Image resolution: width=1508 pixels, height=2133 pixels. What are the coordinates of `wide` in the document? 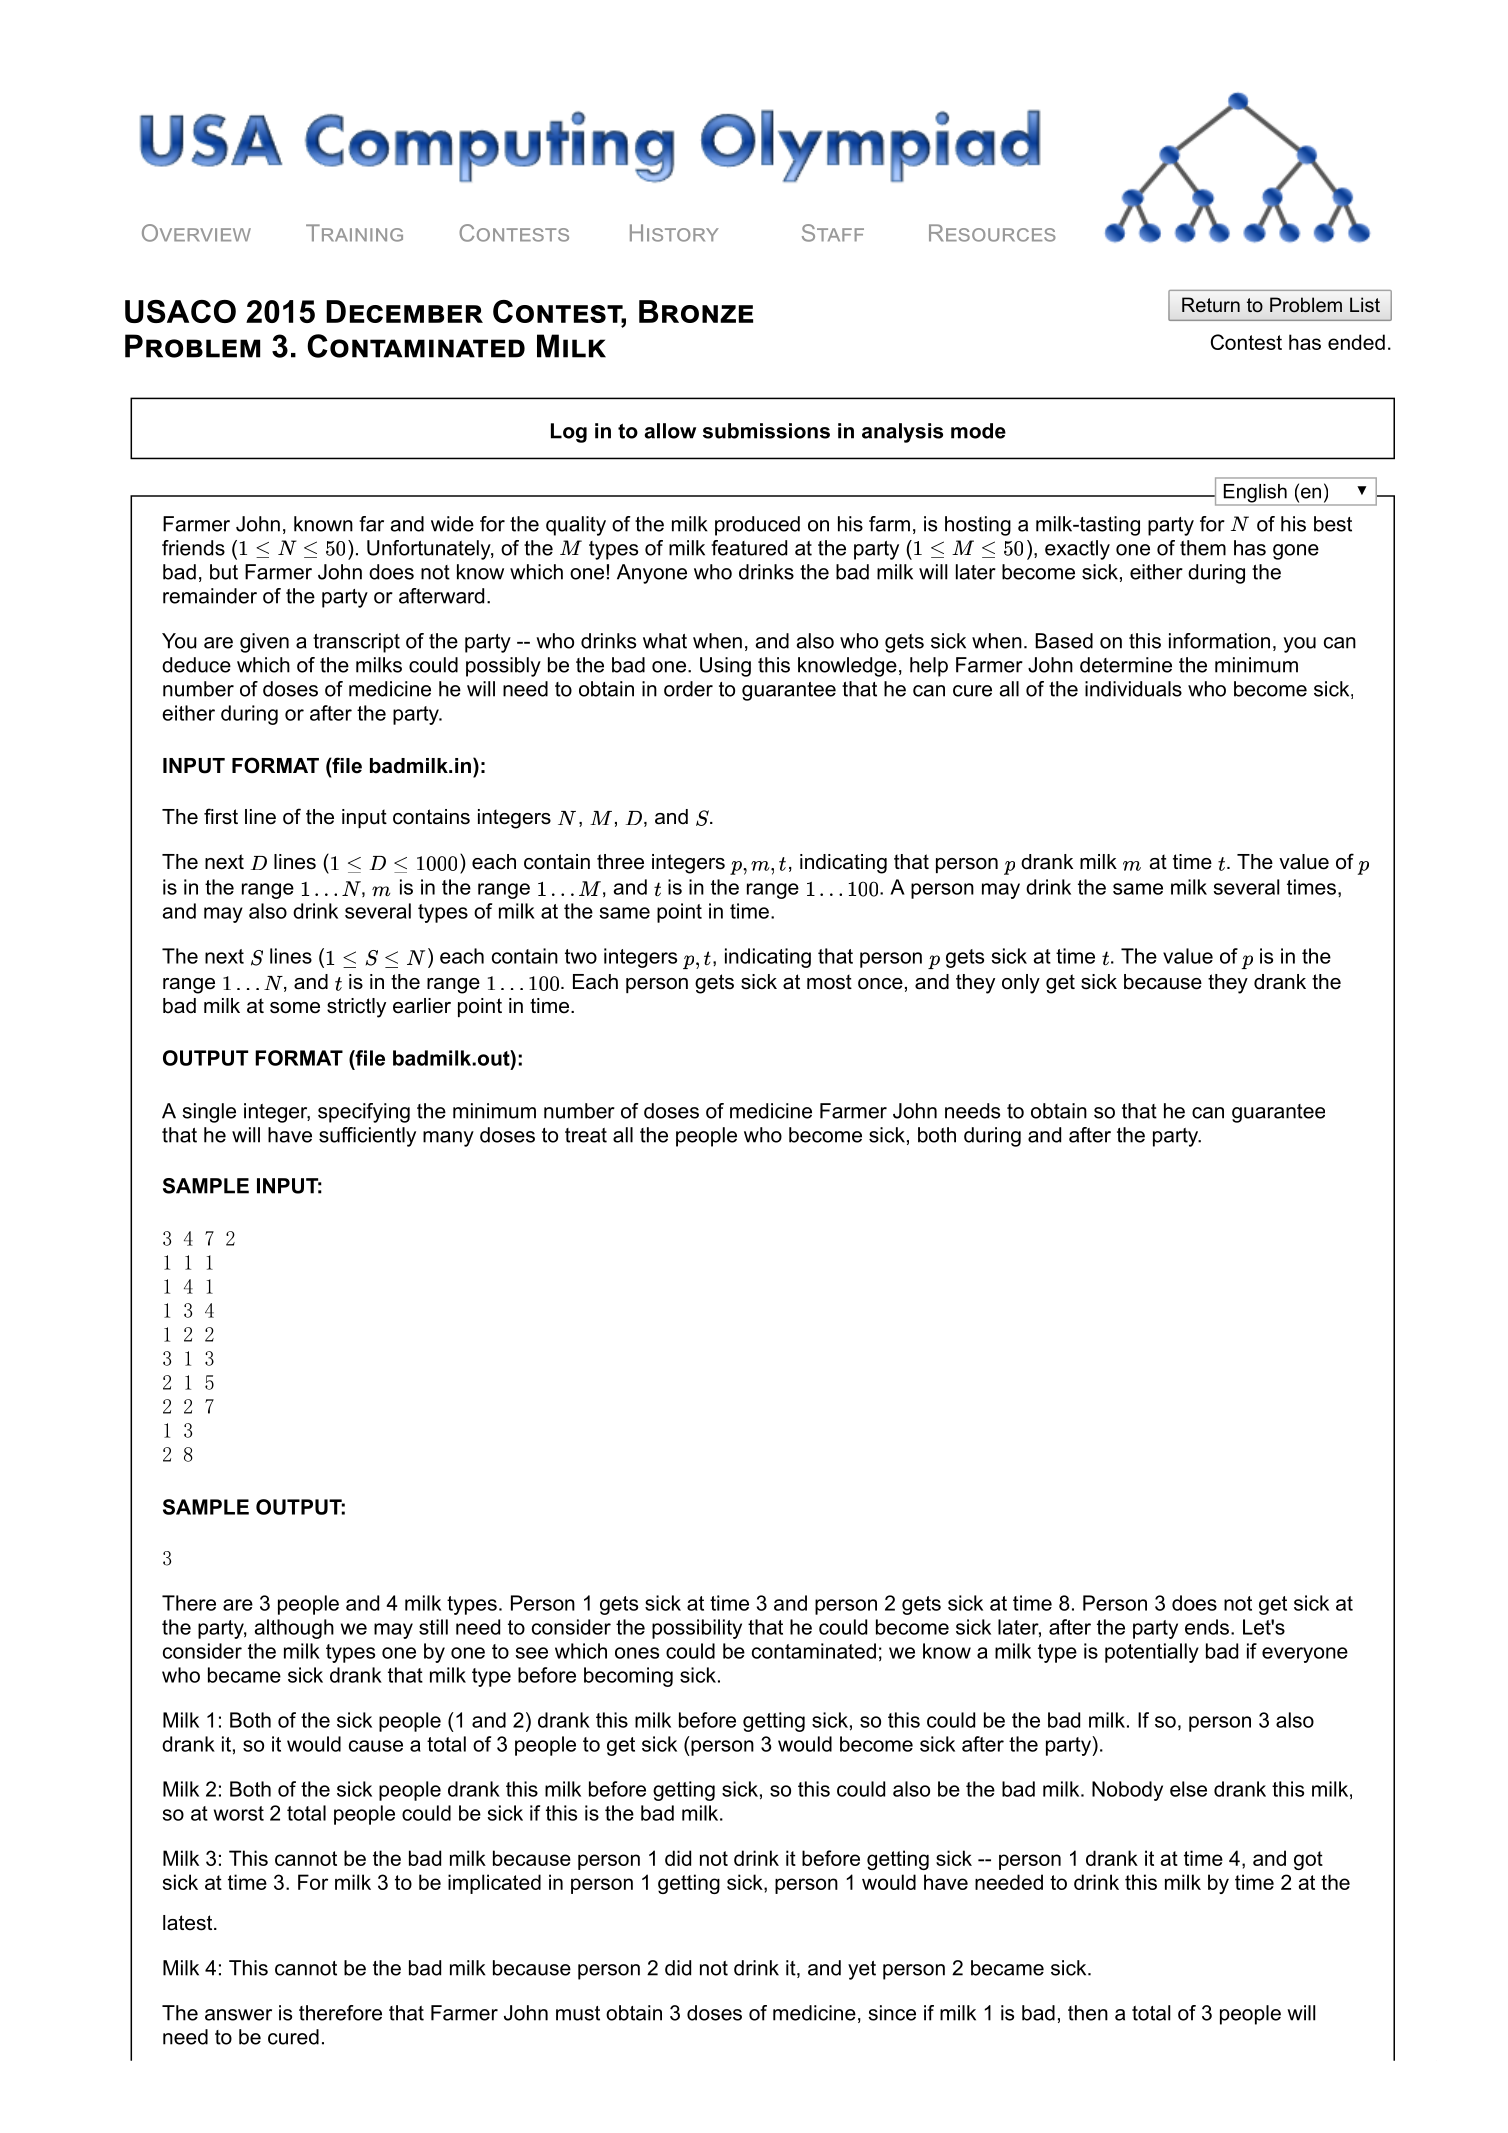 It's located at (452, 524).
